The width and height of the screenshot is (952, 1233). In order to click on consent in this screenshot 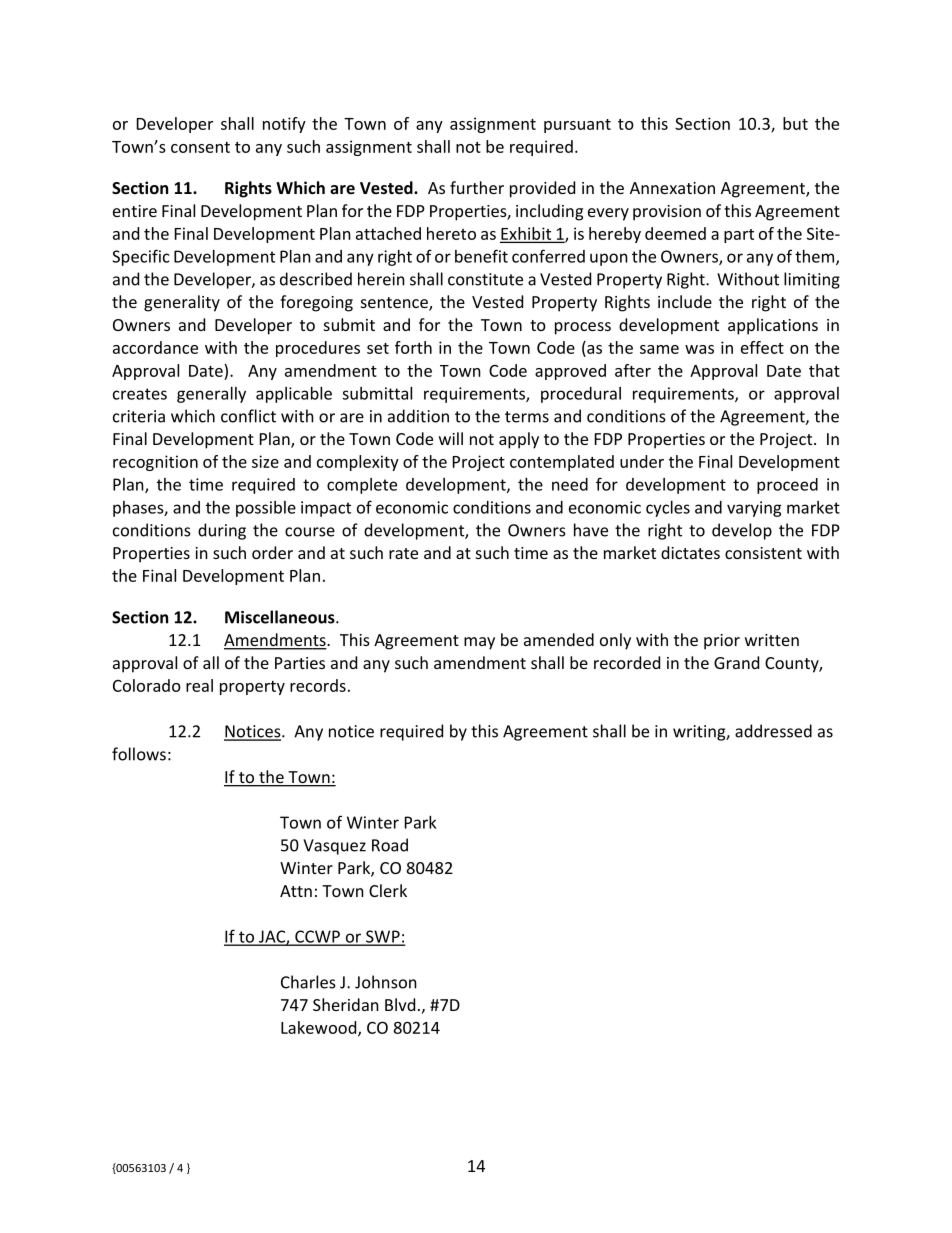, I will do `click(200, 147)`.
